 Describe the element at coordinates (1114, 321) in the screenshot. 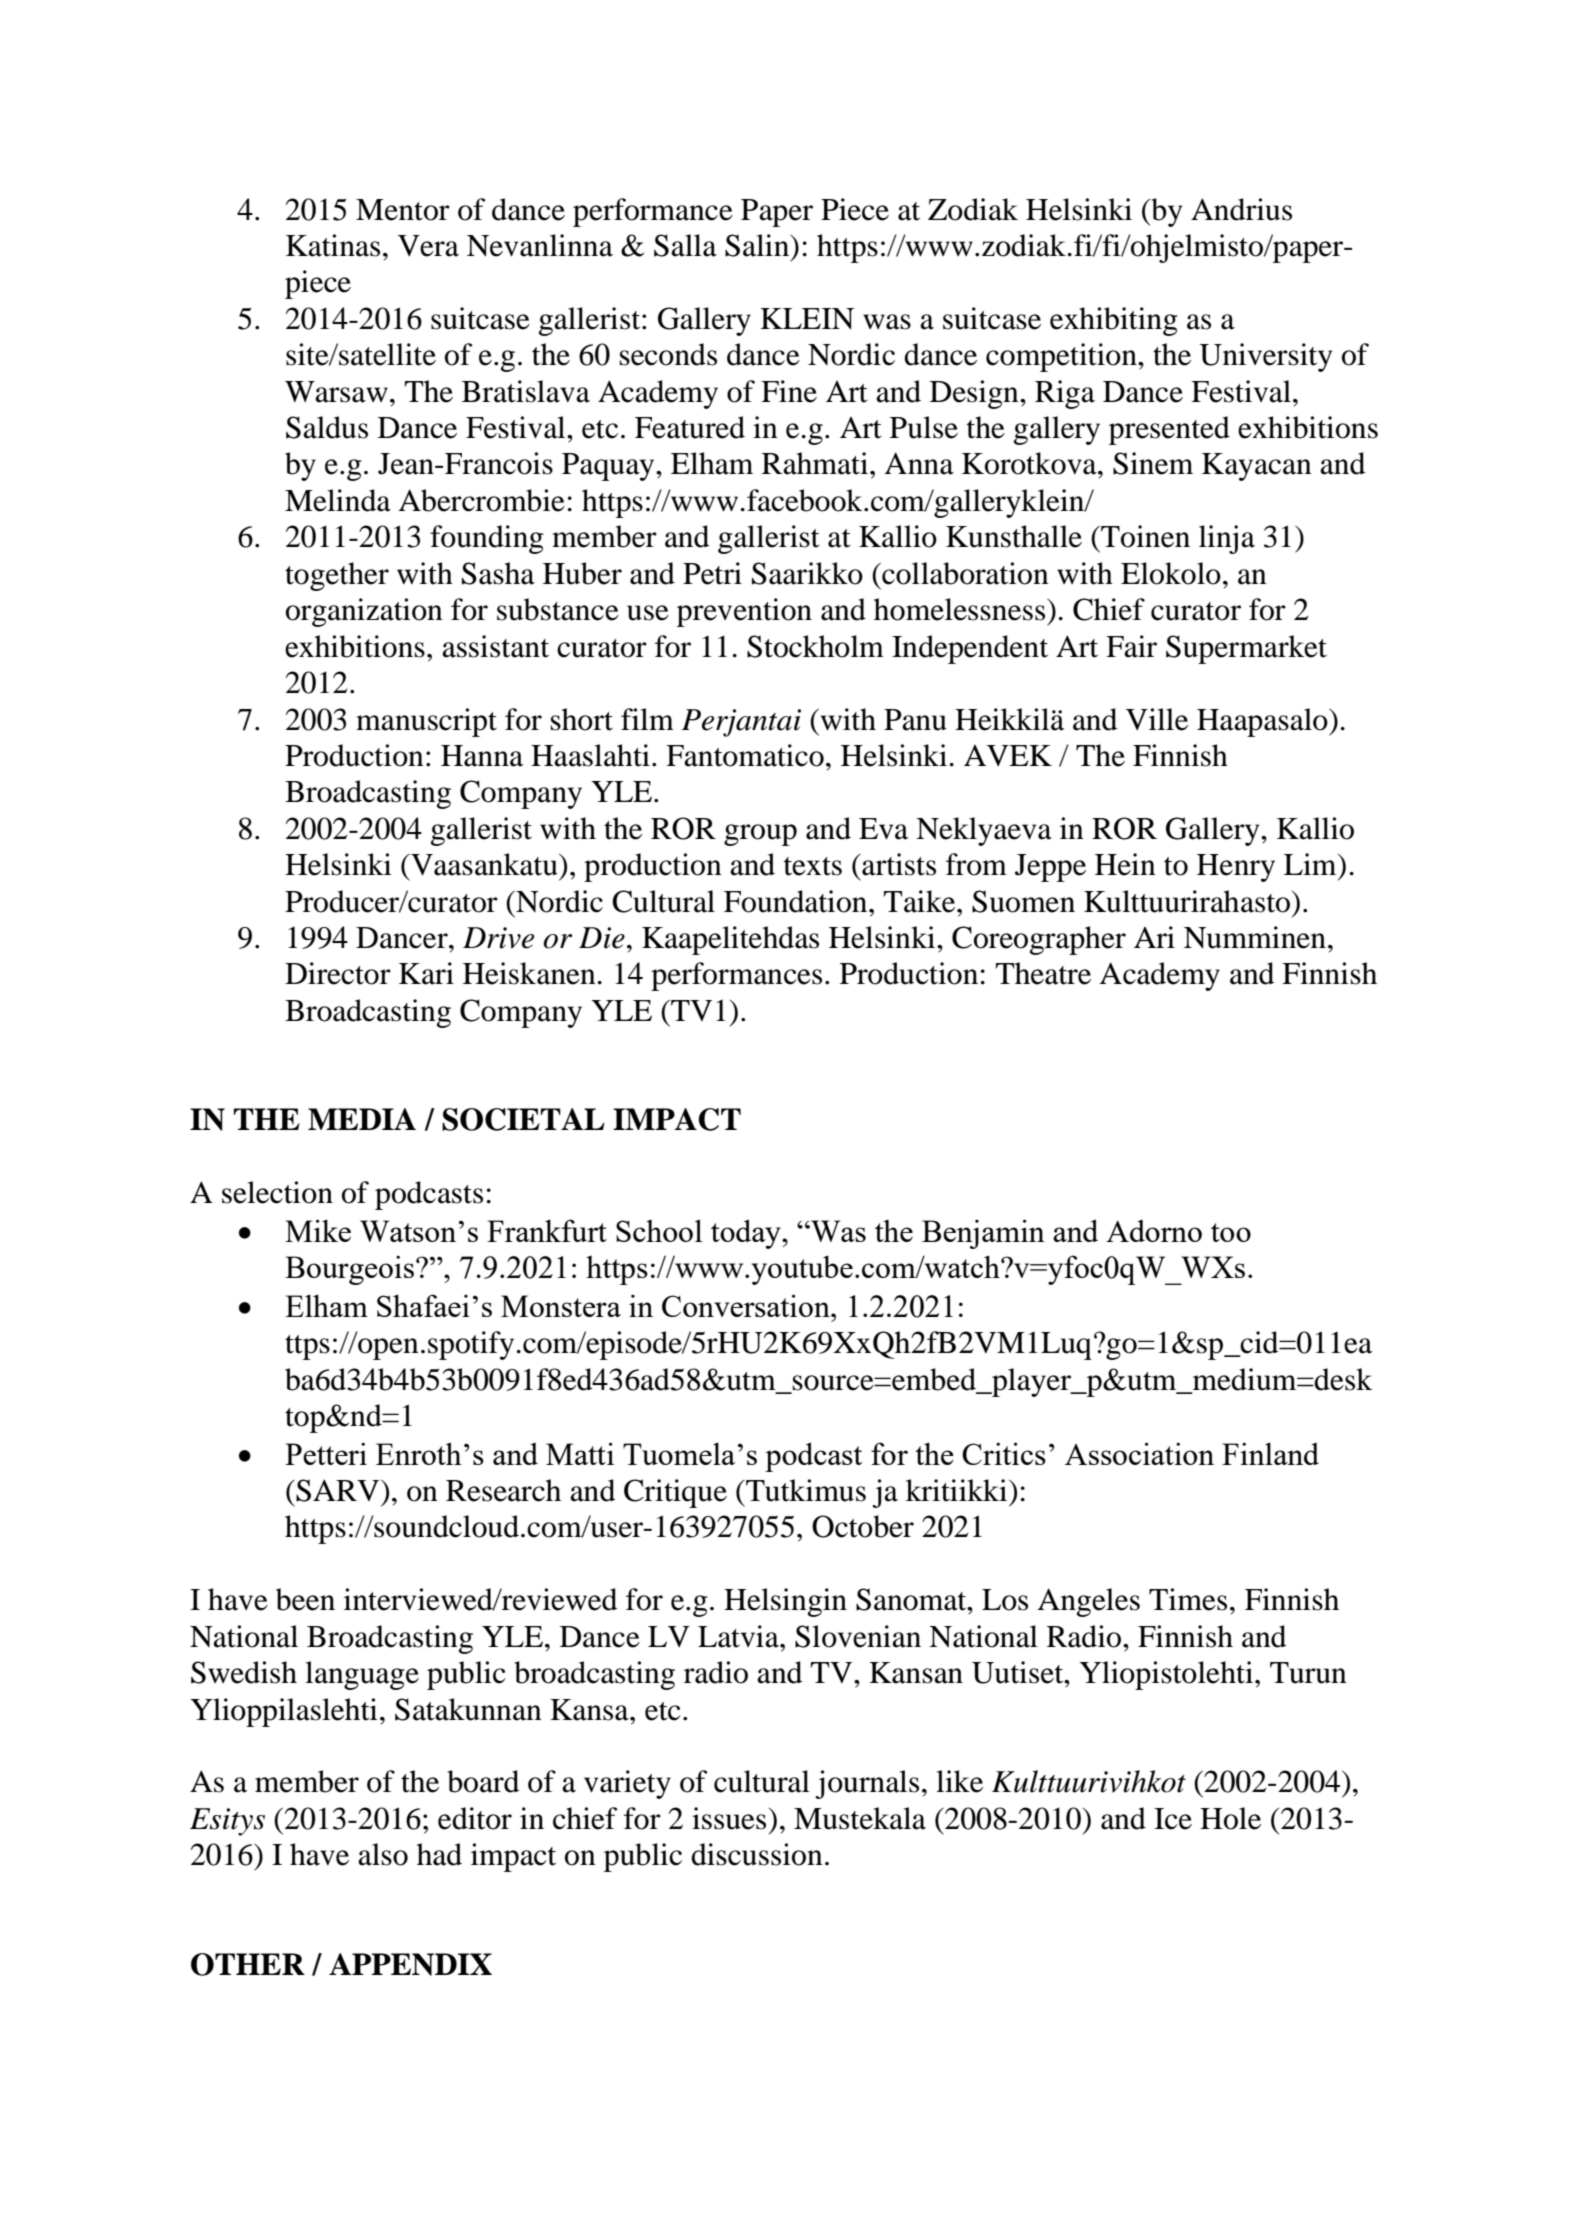

I see `exhibiting` at that location.
